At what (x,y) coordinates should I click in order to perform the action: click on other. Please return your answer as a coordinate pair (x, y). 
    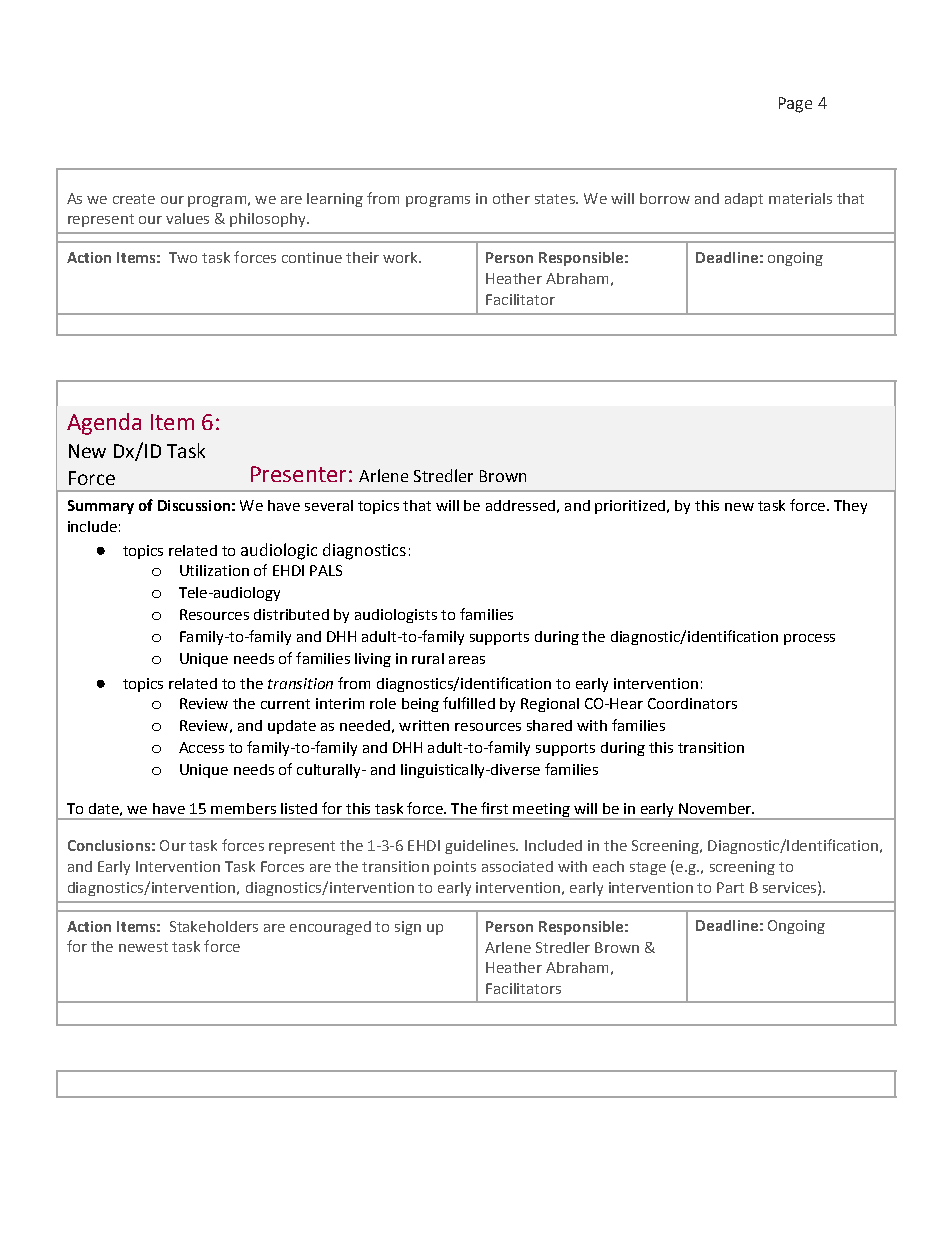
    Looking at the image, I should click on (511, 198).
